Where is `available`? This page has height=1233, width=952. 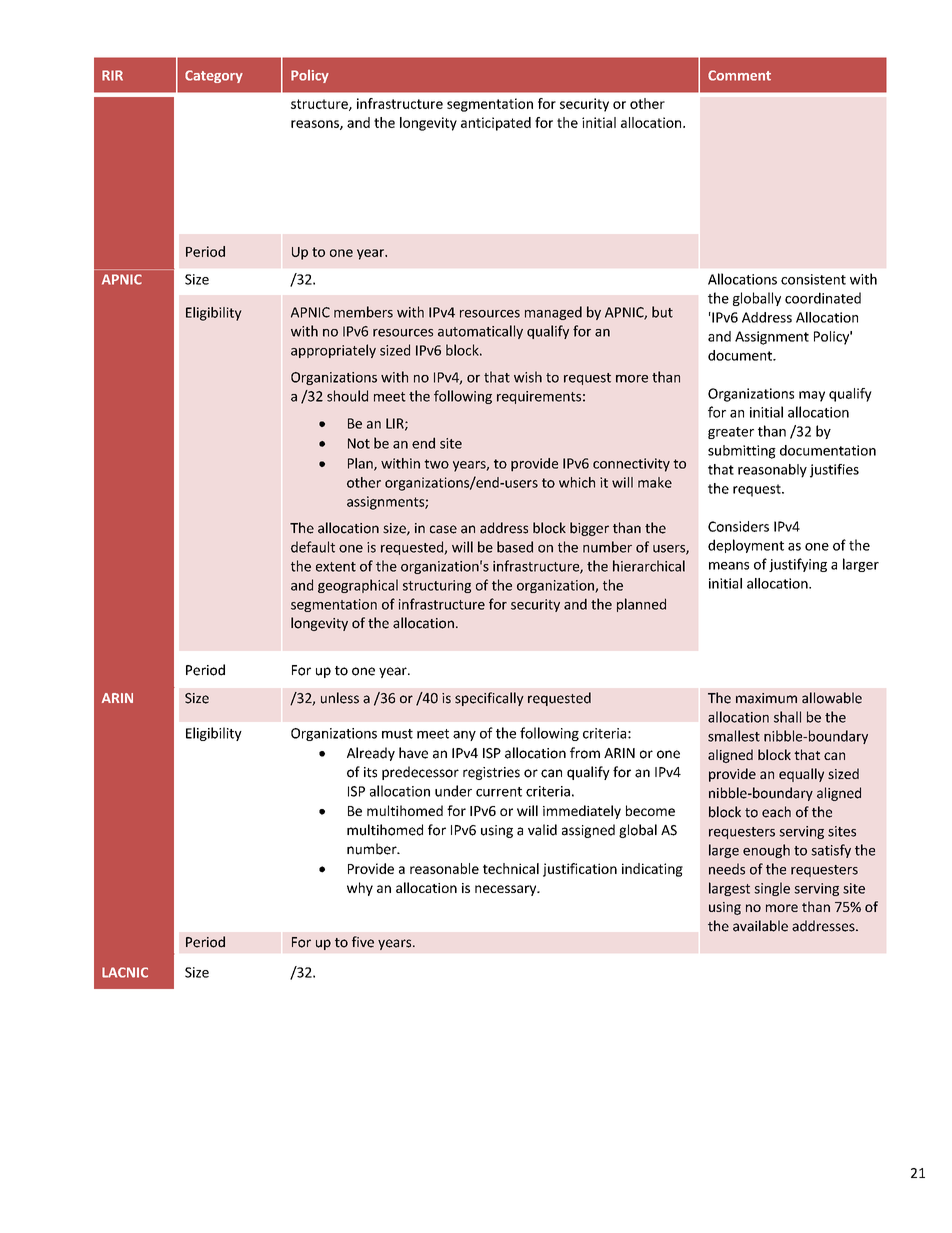 available is located at coordinates (760, 926).
